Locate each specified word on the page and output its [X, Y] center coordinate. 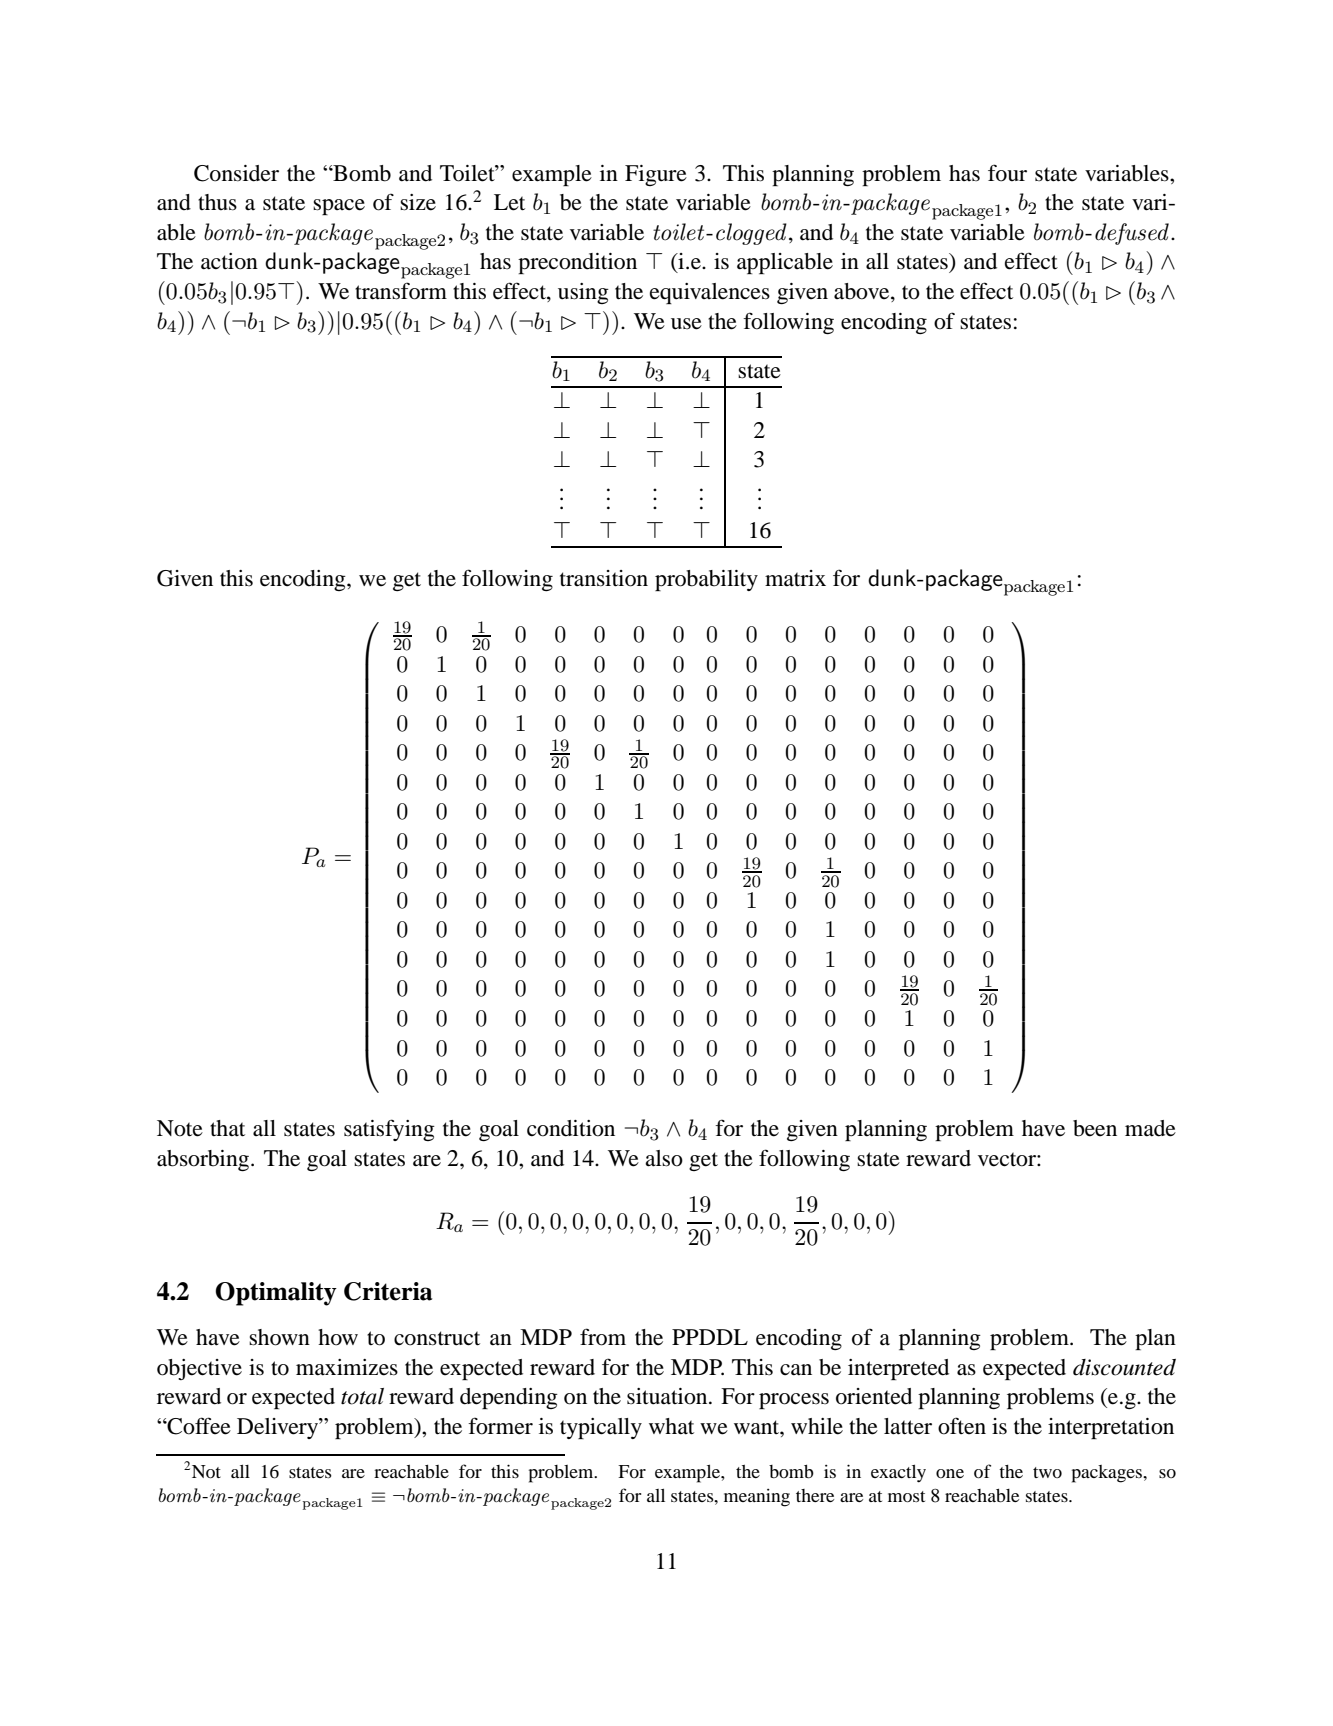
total [362, 1396]
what [671, 1426]
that [227, 1128]
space [339, 207]
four [1007, 173]
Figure [656, 175]
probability [706, 580]
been [1095, 1128]
